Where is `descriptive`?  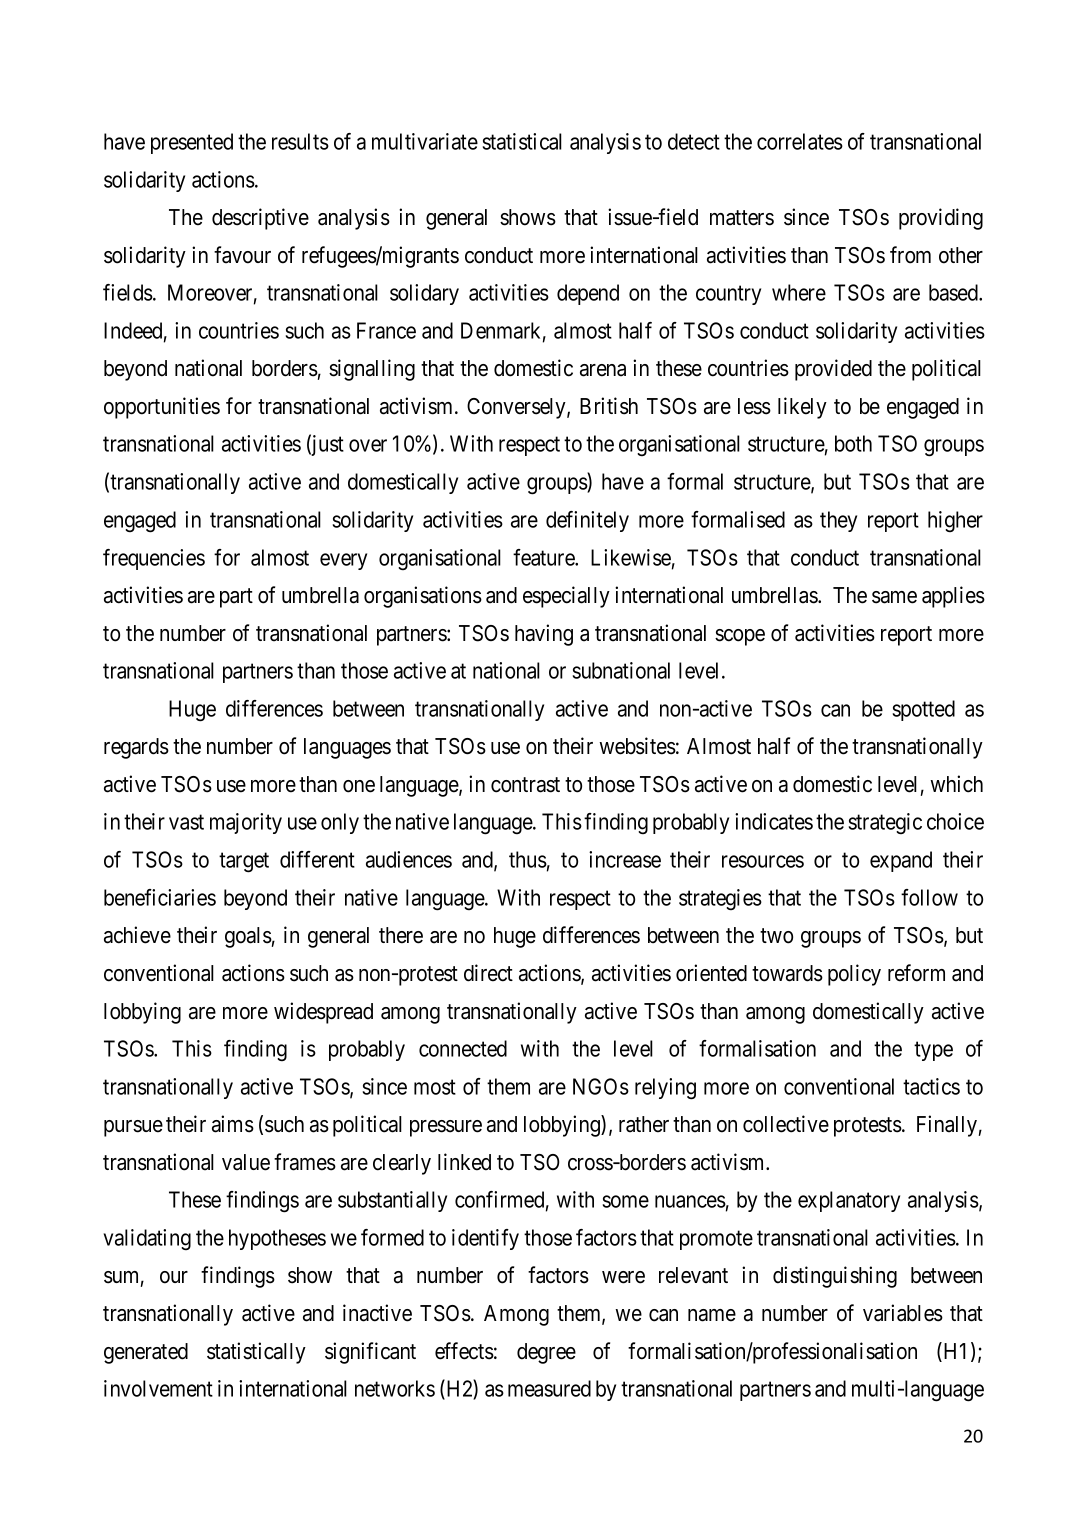
descriptive is located at coordinates (260, 219).
